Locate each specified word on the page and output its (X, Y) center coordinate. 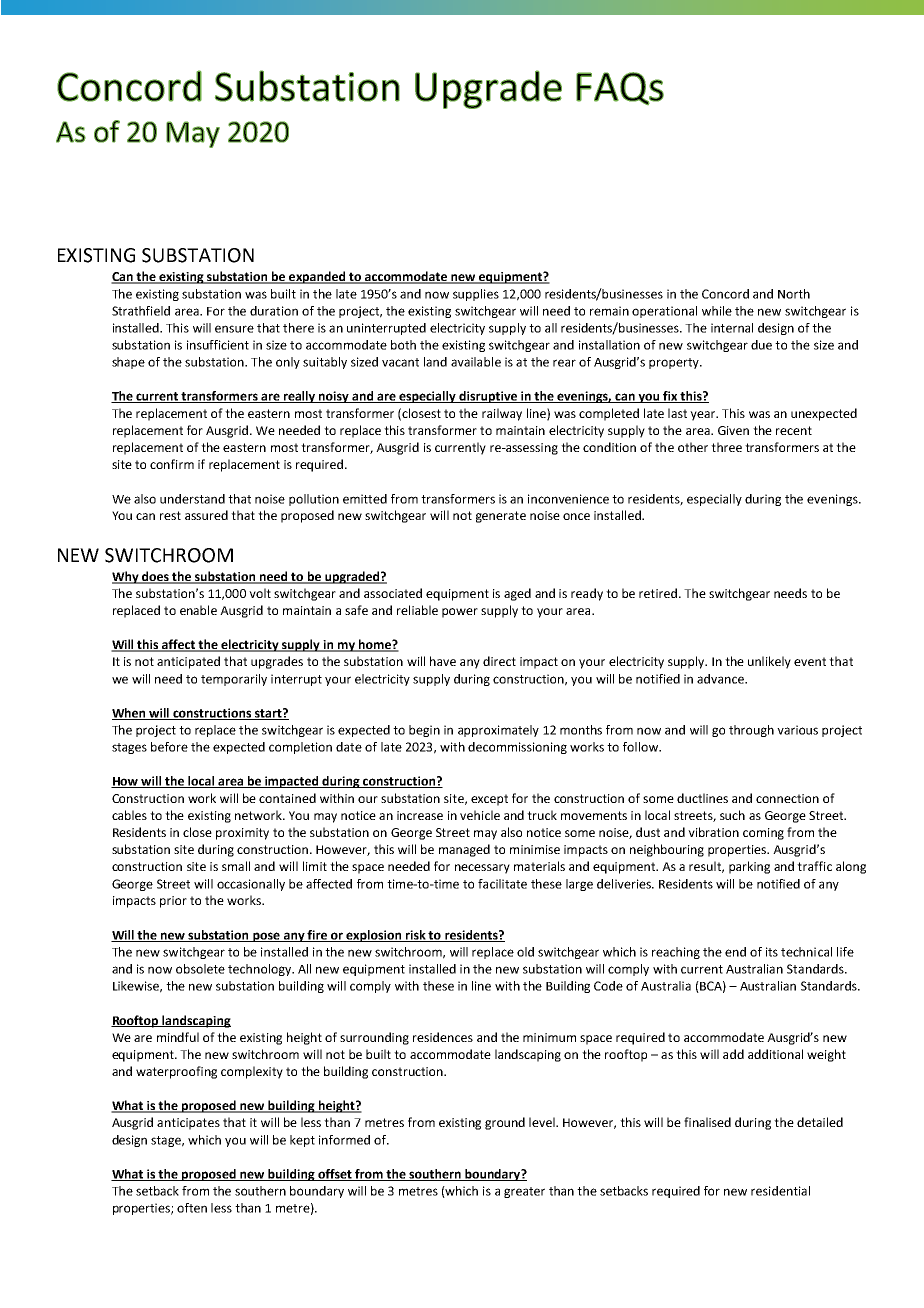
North (794, 294)
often (192, 1208)
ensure (234, 329)
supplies (476, 295)
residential (780, 1191)
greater (524, 1192)
